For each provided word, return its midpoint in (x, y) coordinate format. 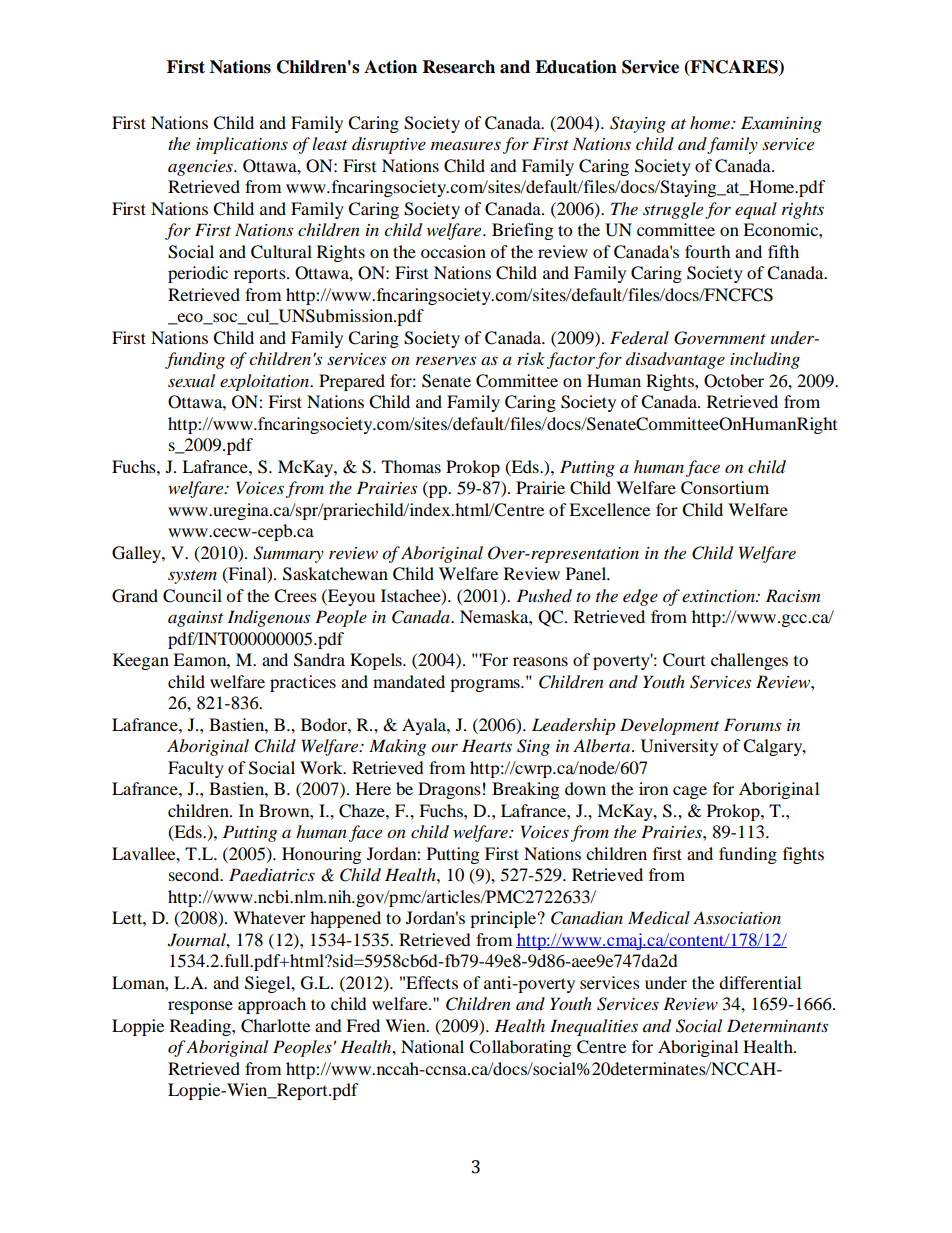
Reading (201, 1027)
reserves (446, 360)
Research (459, 67)
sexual (191, 380)
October (734, 381)
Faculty (196, 769)
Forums (752, 724)
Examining (781, 124)
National (432, 1046)
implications (242, 145)
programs (486, 685)
